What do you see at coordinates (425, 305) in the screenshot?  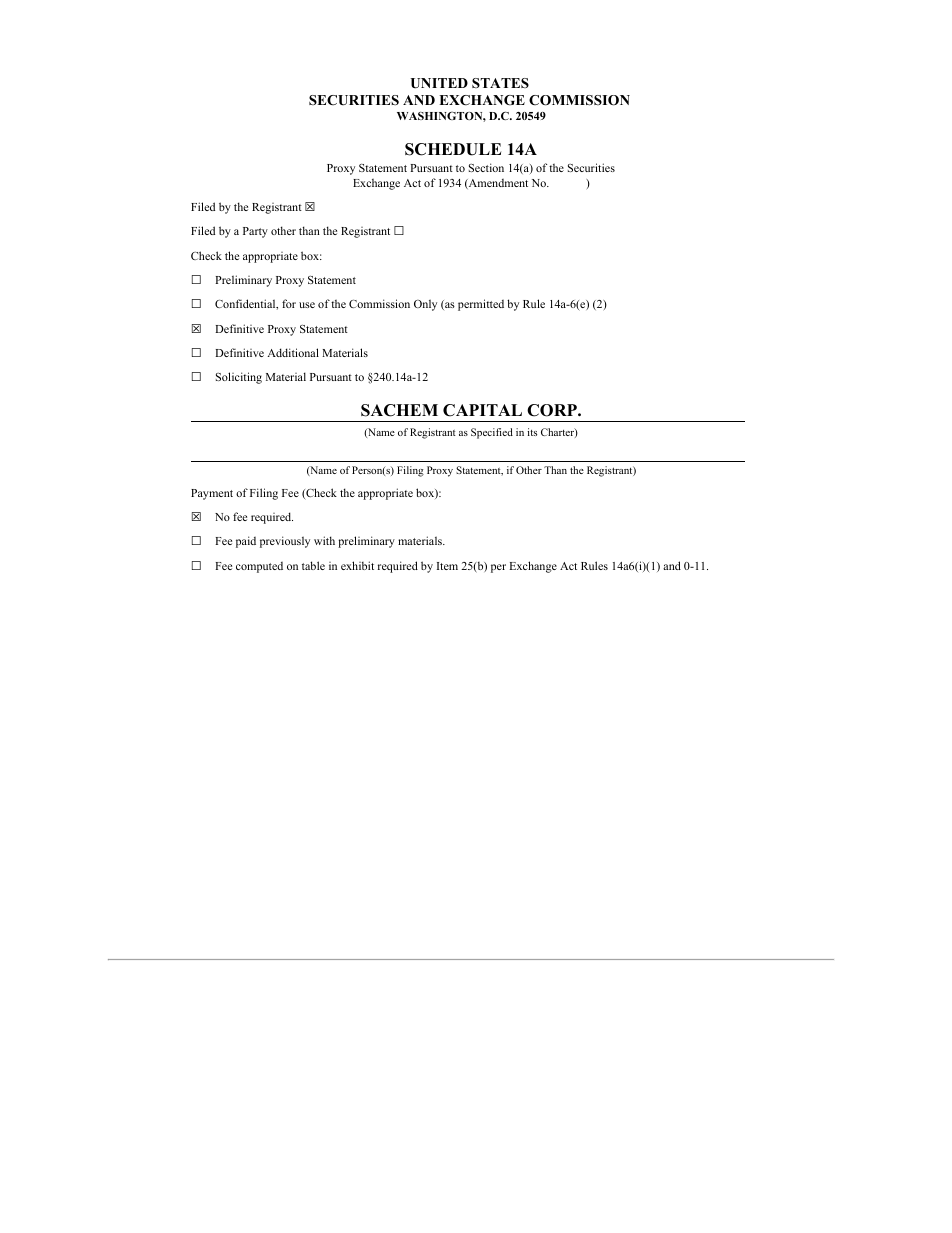 I see `Only` at bounding box center [425, 305].
